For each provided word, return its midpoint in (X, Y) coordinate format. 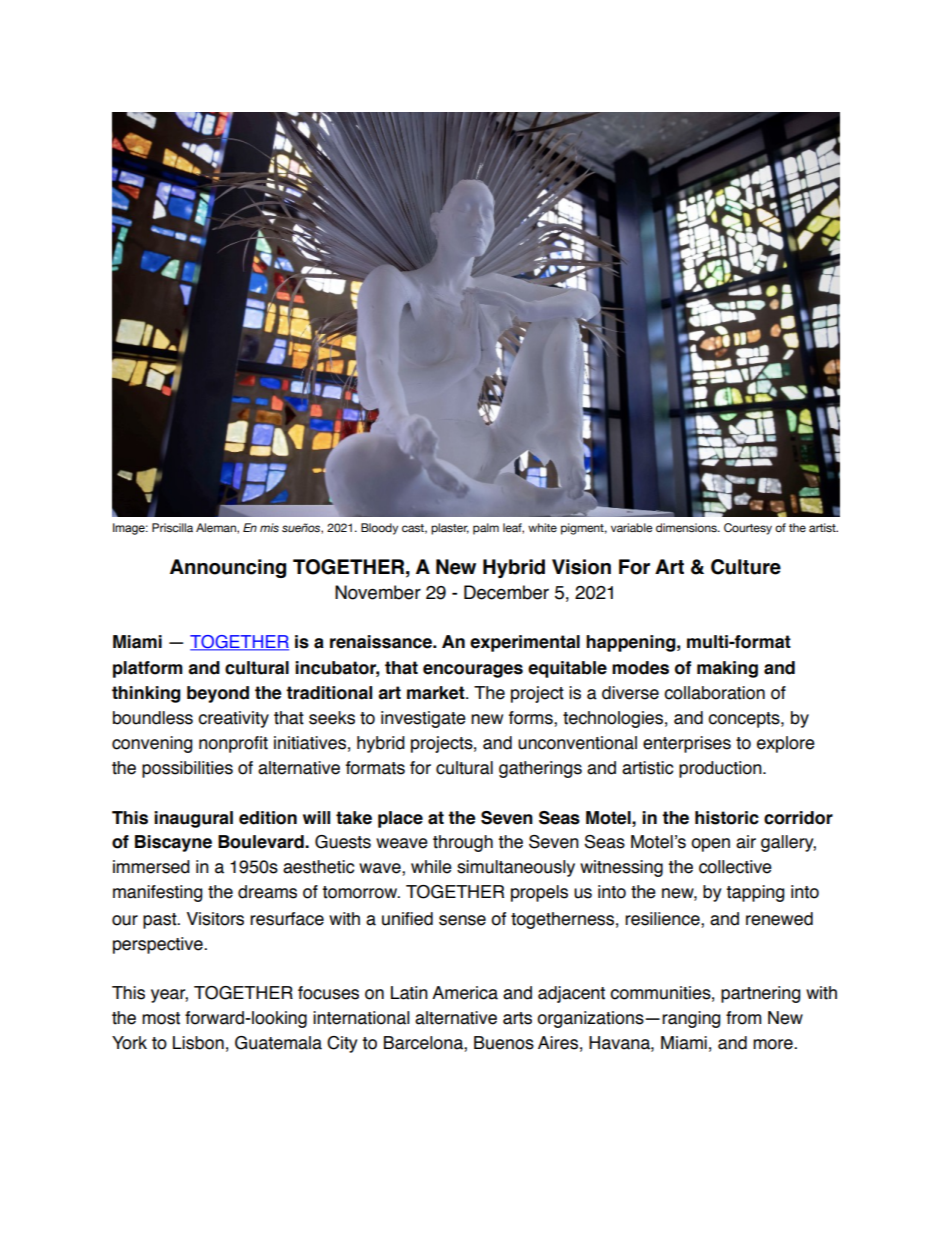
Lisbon (198, 1043)
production (721, 769)
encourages (473, 671)
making (727, 669)
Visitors (215, 919)
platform (148, 669)
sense (462, 920)
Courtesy (748, 529)
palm (486, 529)
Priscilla (172, 527)
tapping (755, 893)
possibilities (187, 769)
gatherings (540, 769)
